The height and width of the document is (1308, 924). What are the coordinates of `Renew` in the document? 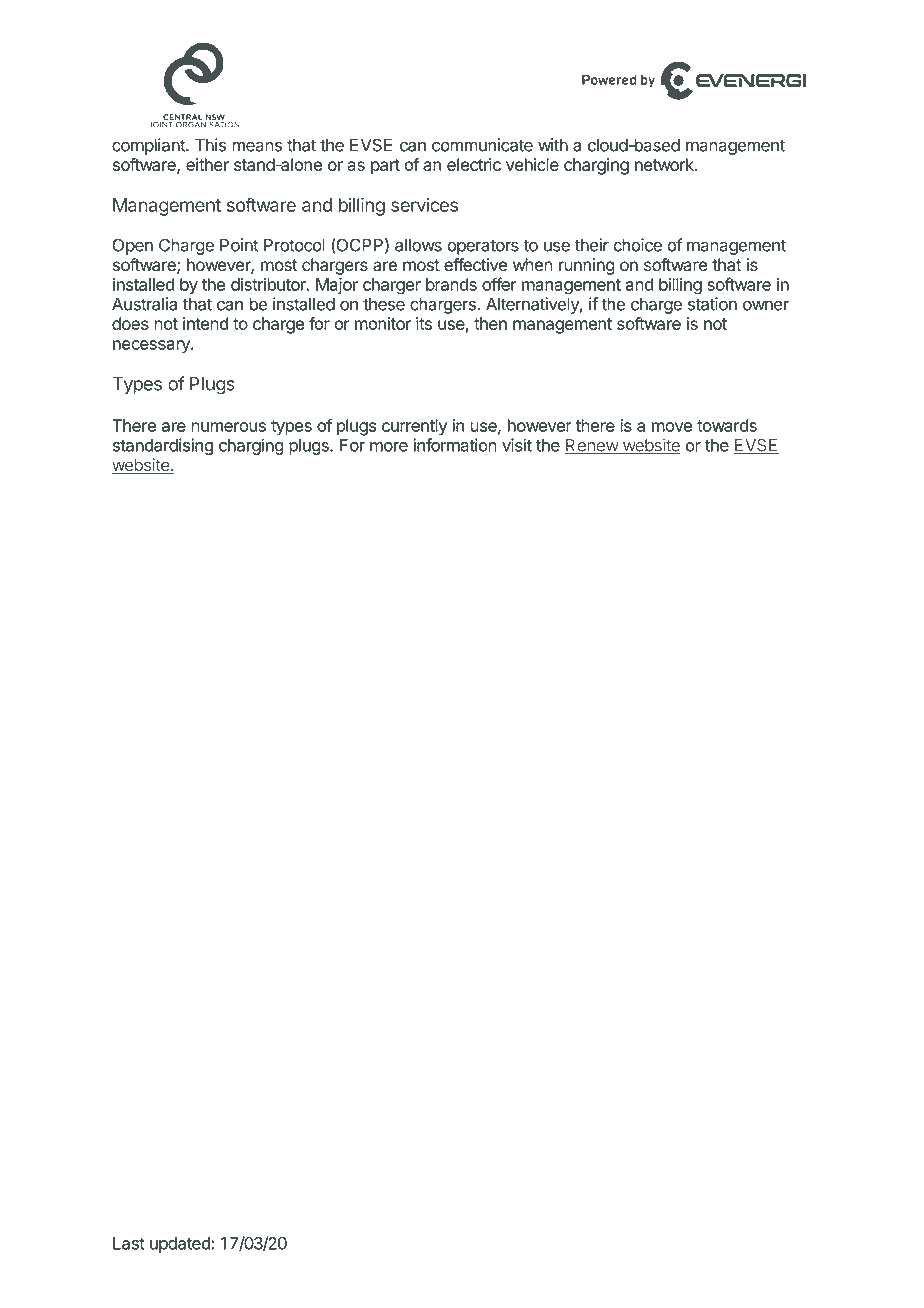 It's located at (592, 446).
